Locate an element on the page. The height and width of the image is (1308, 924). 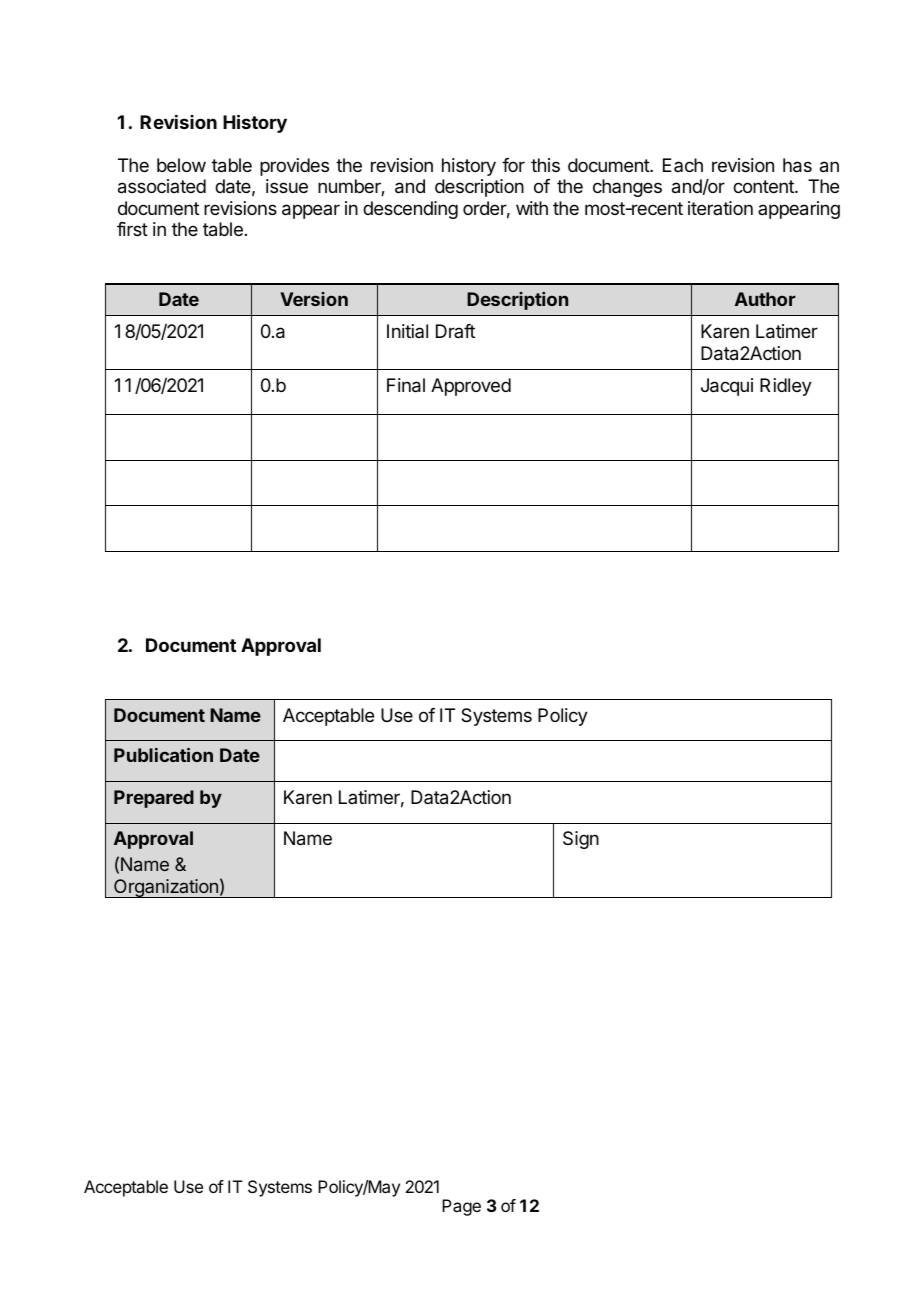
below is located at coordinates (181, 165).
